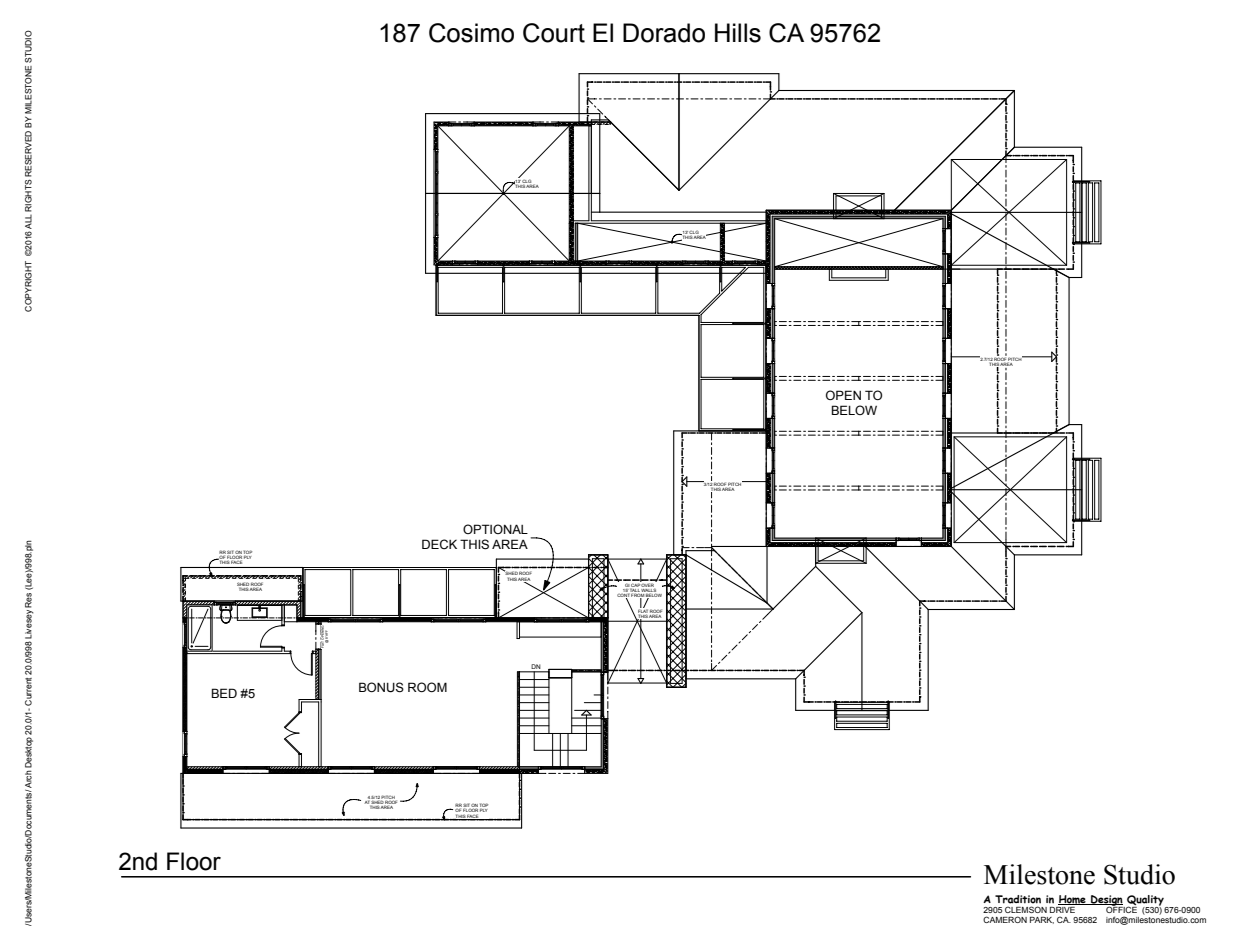 Image resolution: width=1233 pixels, height=952 pixels. I want to click on CONT, so click(624, 595).
